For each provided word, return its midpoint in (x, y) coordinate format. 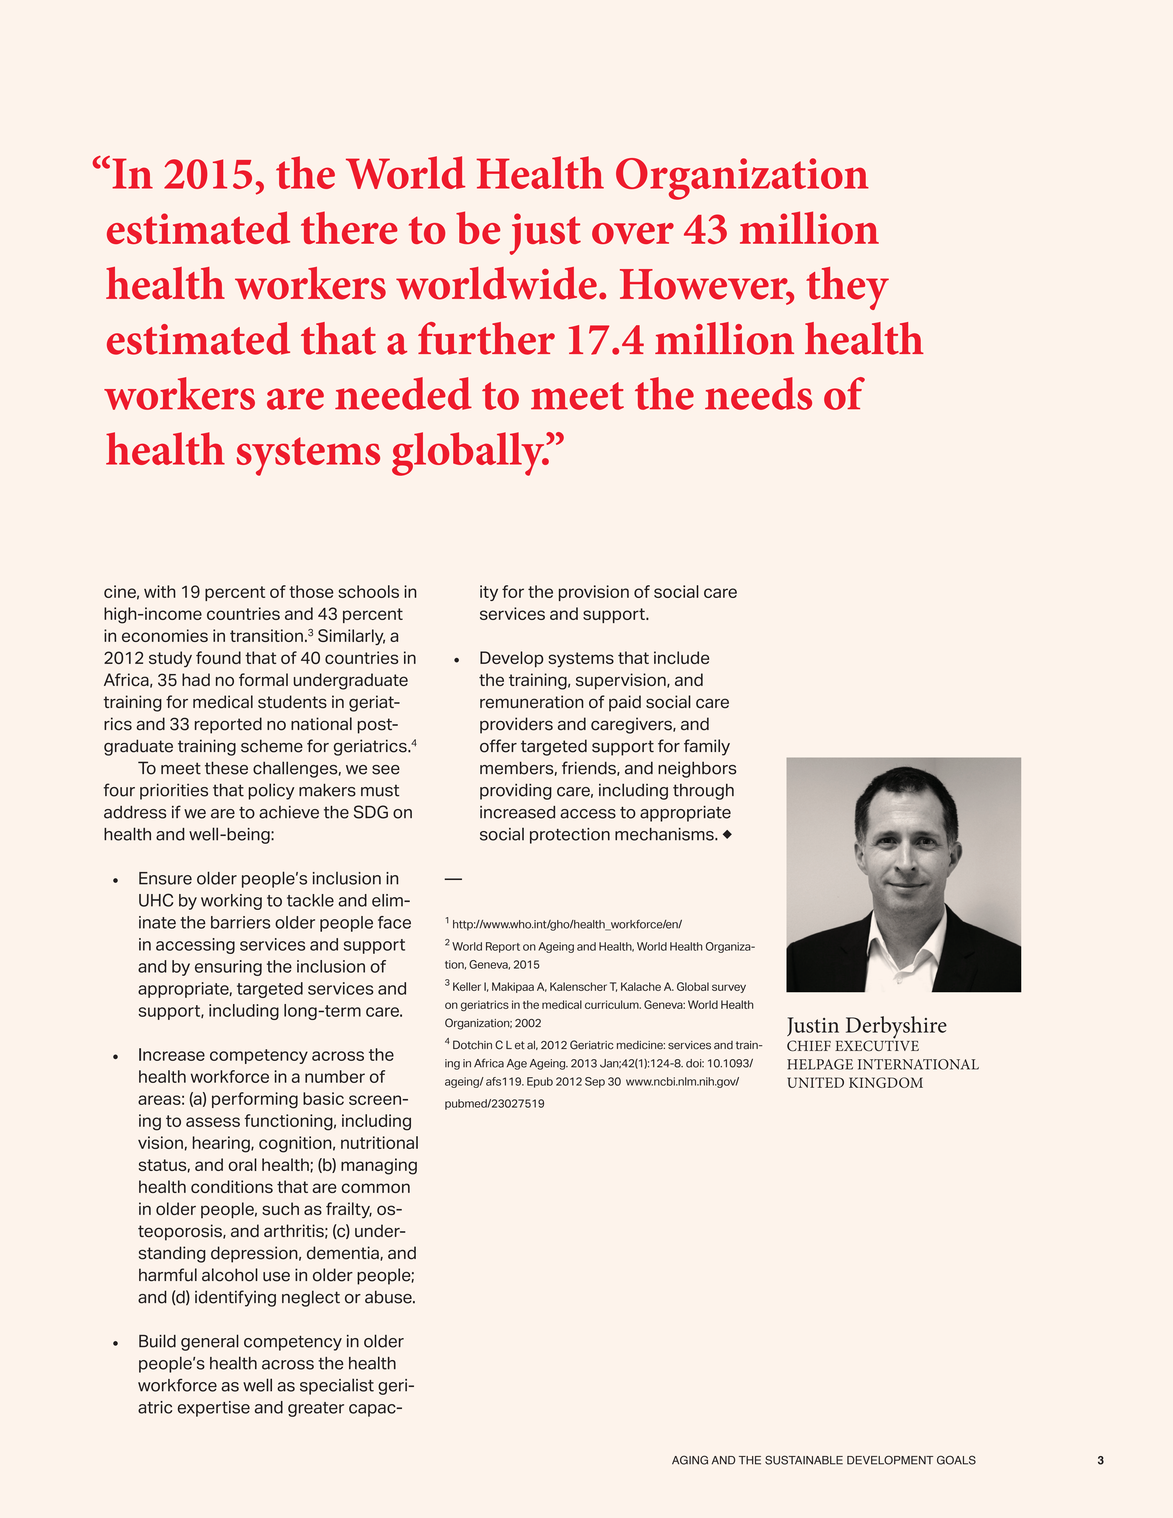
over (633, 233)
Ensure (165, 878)
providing (516, 791)
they (847, 288)
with (160, 591)
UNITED (815, 1082)
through (703, 792)
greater (316, 1409)
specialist (337, 1386)
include (681, 657)
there (349, 227)
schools (368, 591)
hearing (222, 1144)
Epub (540, 1082)
